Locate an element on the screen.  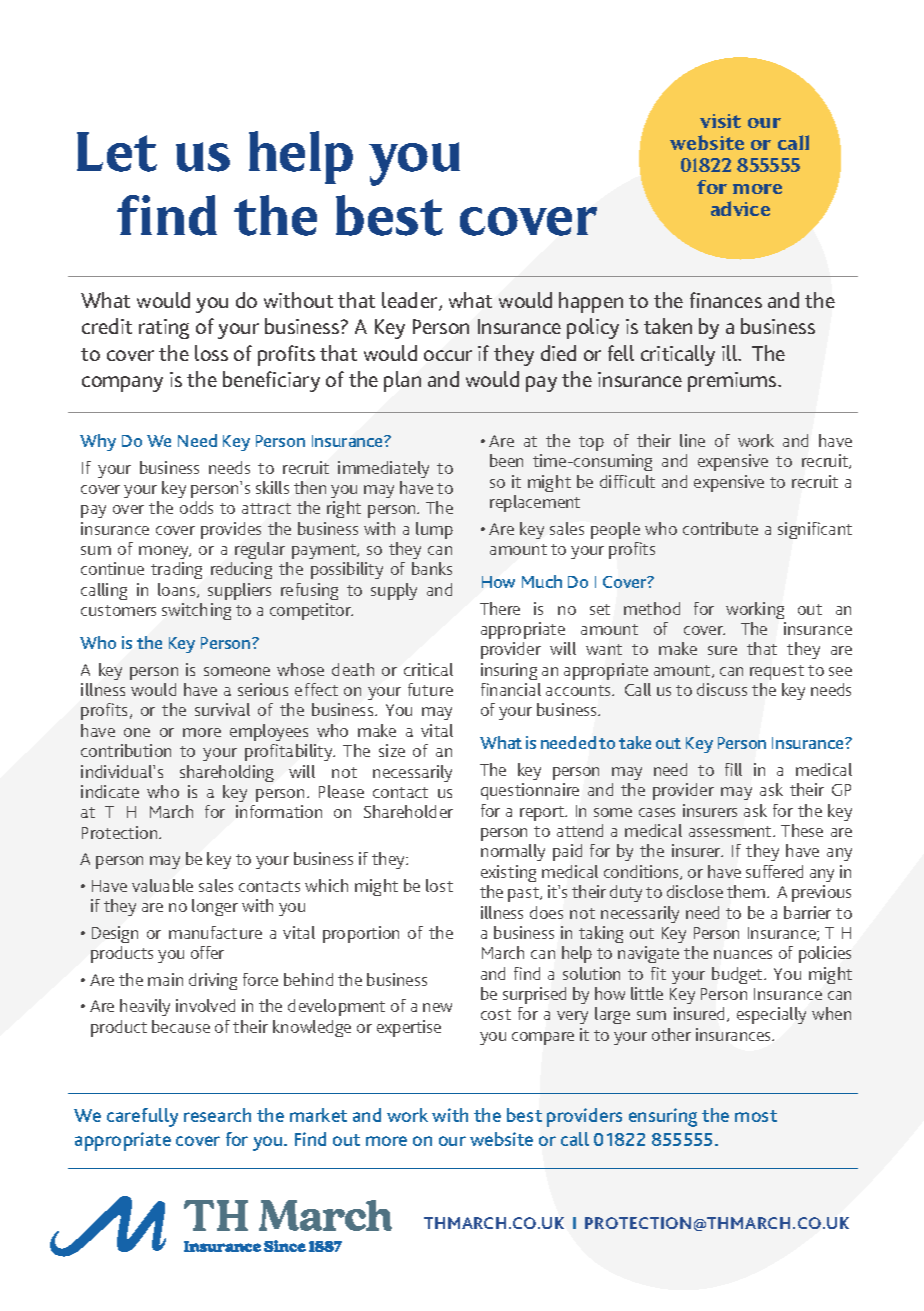
odds is located at coordinates (196, 507).
